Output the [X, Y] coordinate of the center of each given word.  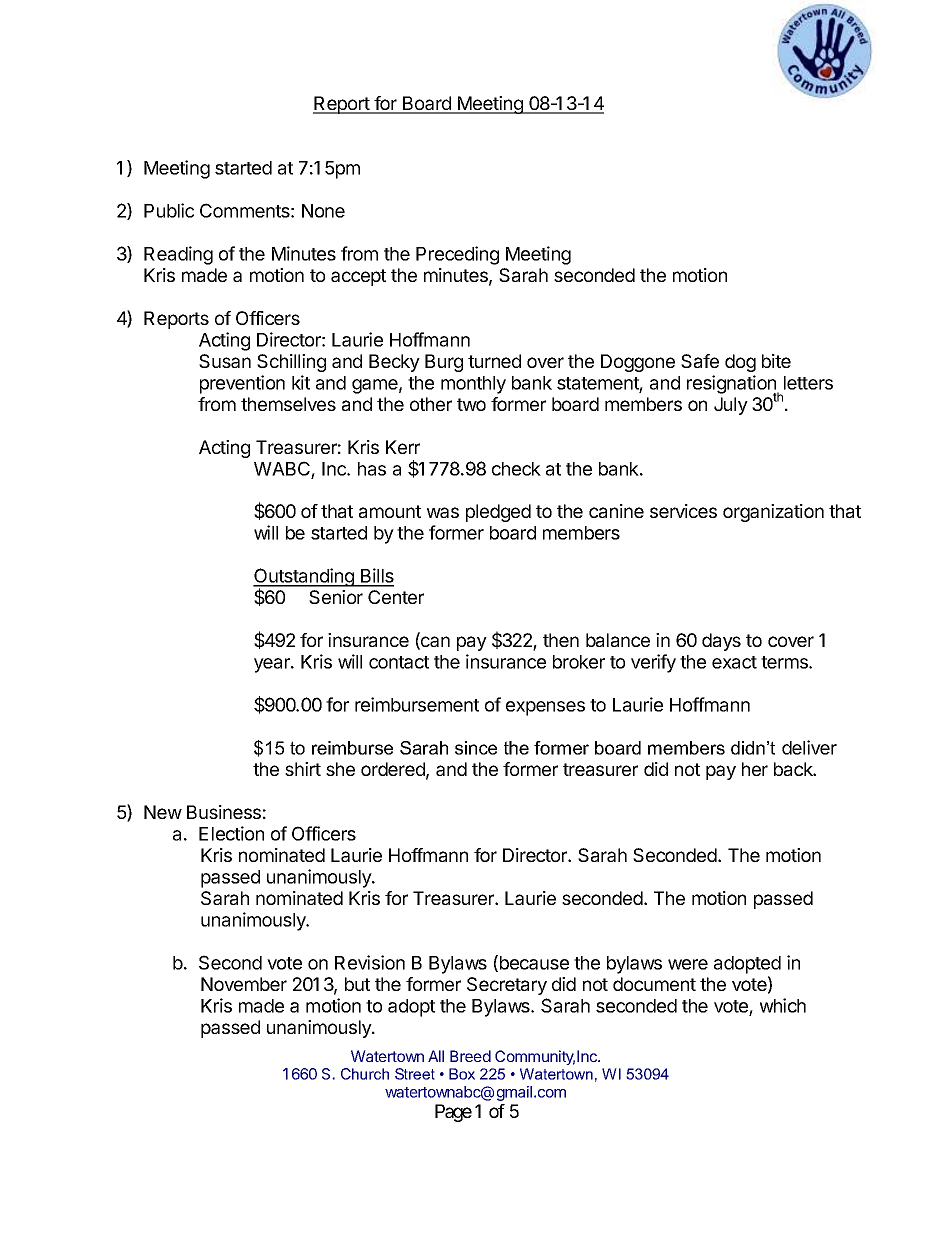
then [561, 640]
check [516, 469]
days [721, 642]
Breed [470, 1056]
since [476, 748]
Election [231, 833]
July [731, 406]
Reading [178, 255]
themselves [288, 404]
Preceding [457, 255]
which [783, 1005]
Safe [700, 361]
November [244, 984]
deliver [809, 747]
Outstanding [304, 579]
